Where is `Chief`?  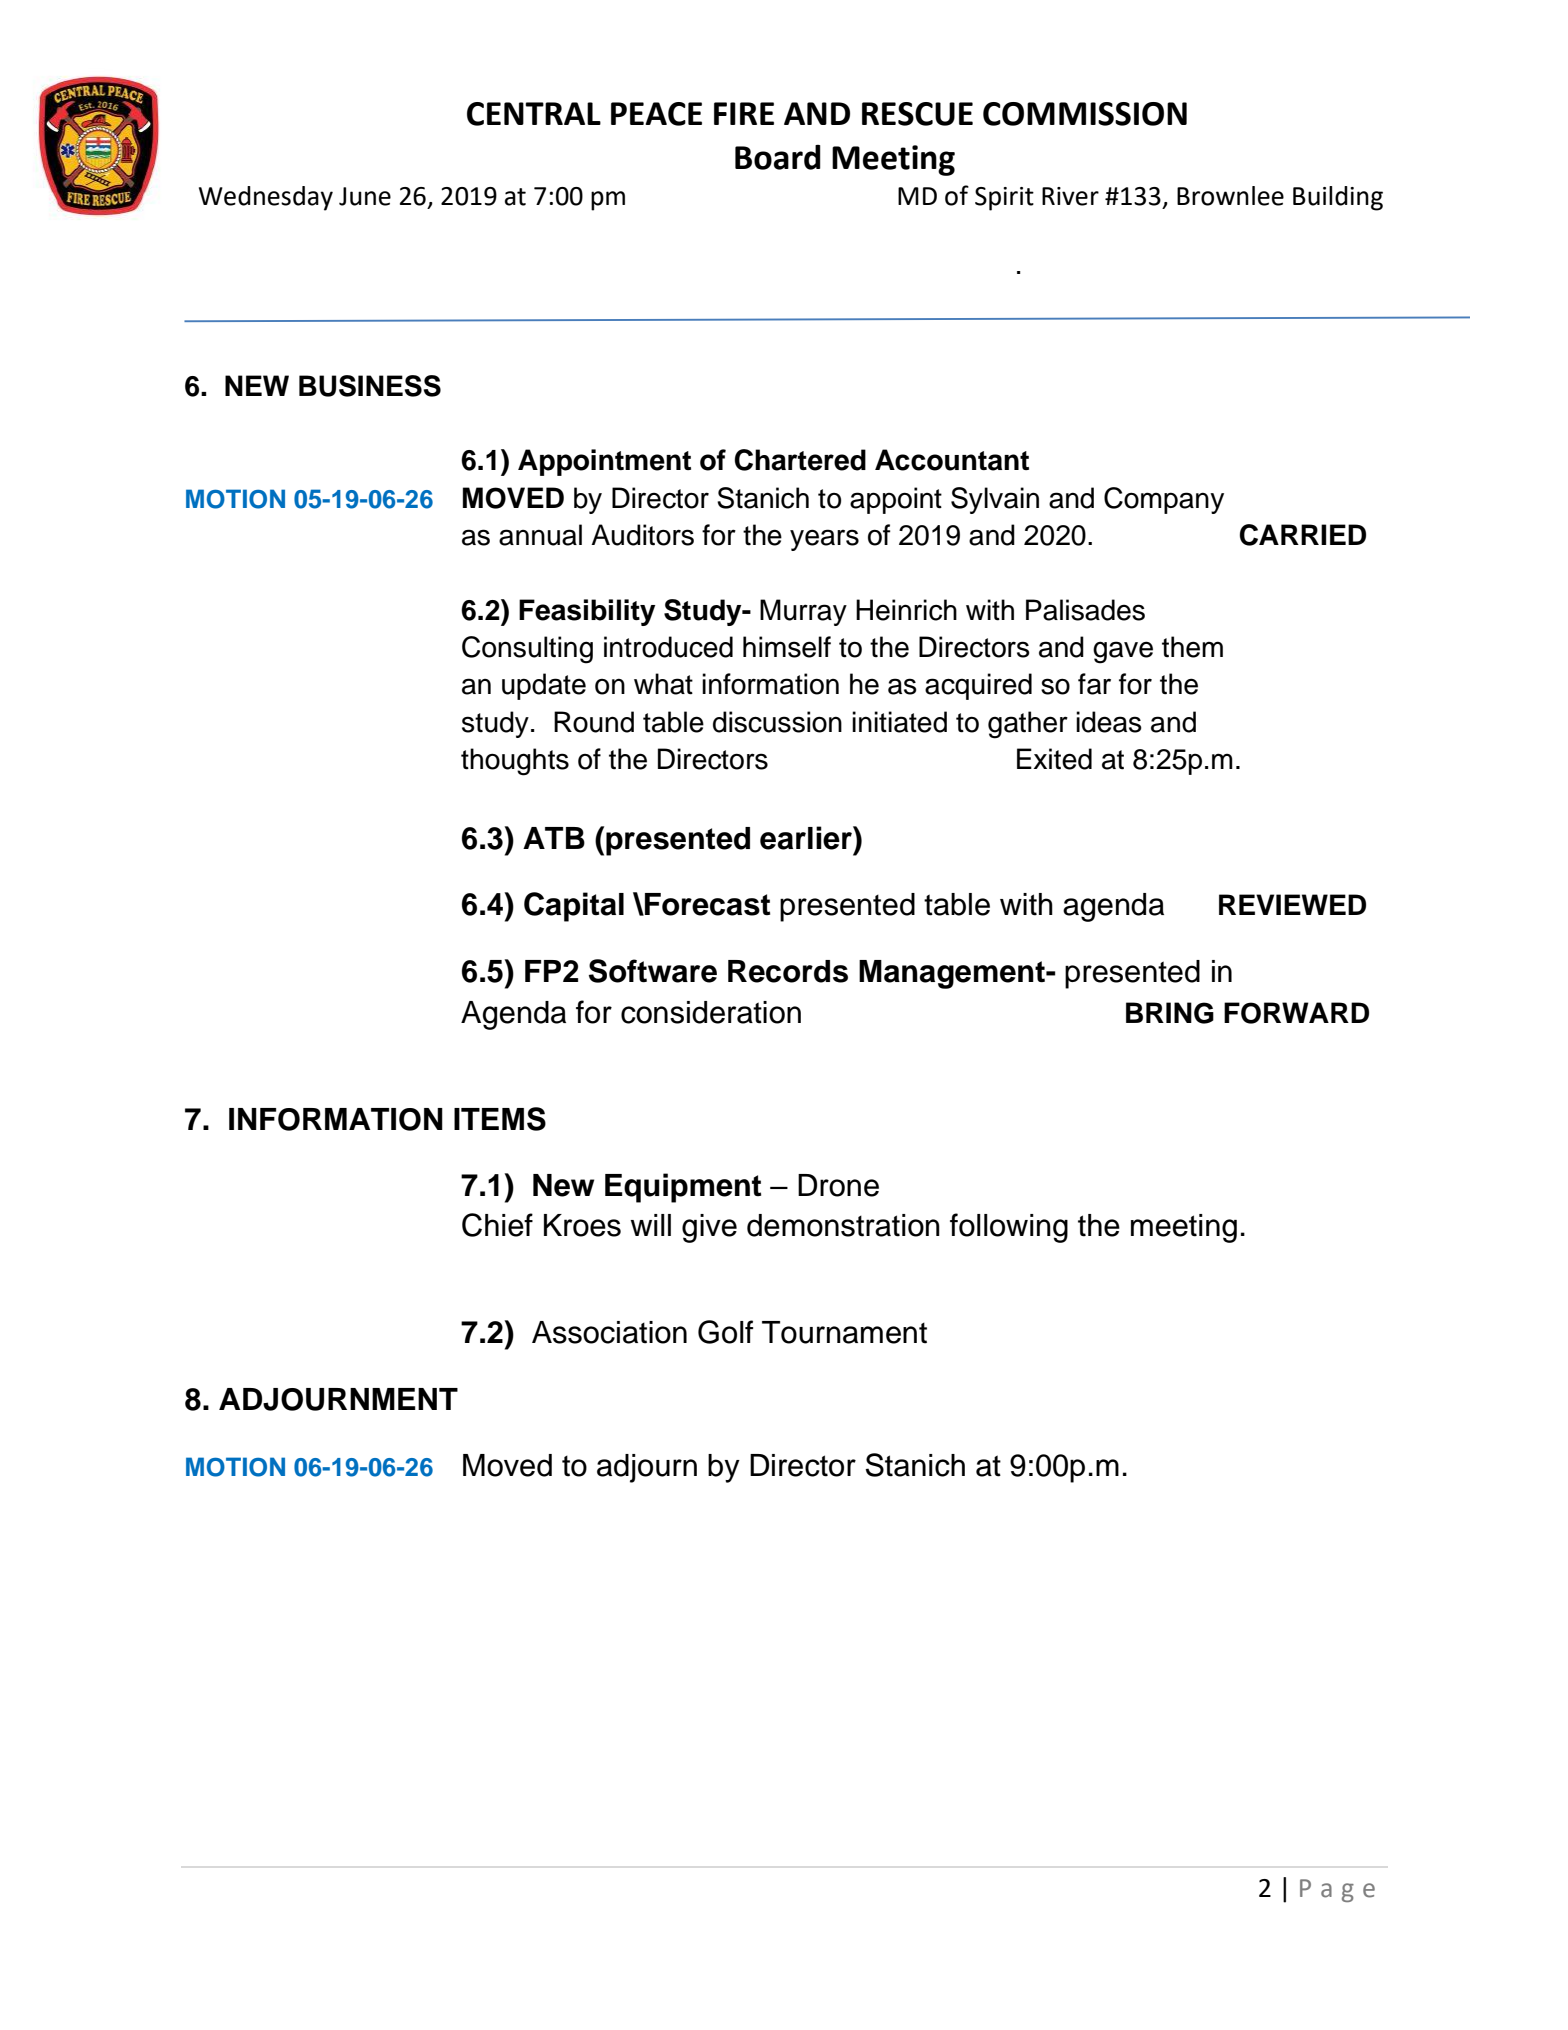 Chief is located at coordinates (497, 1225).
